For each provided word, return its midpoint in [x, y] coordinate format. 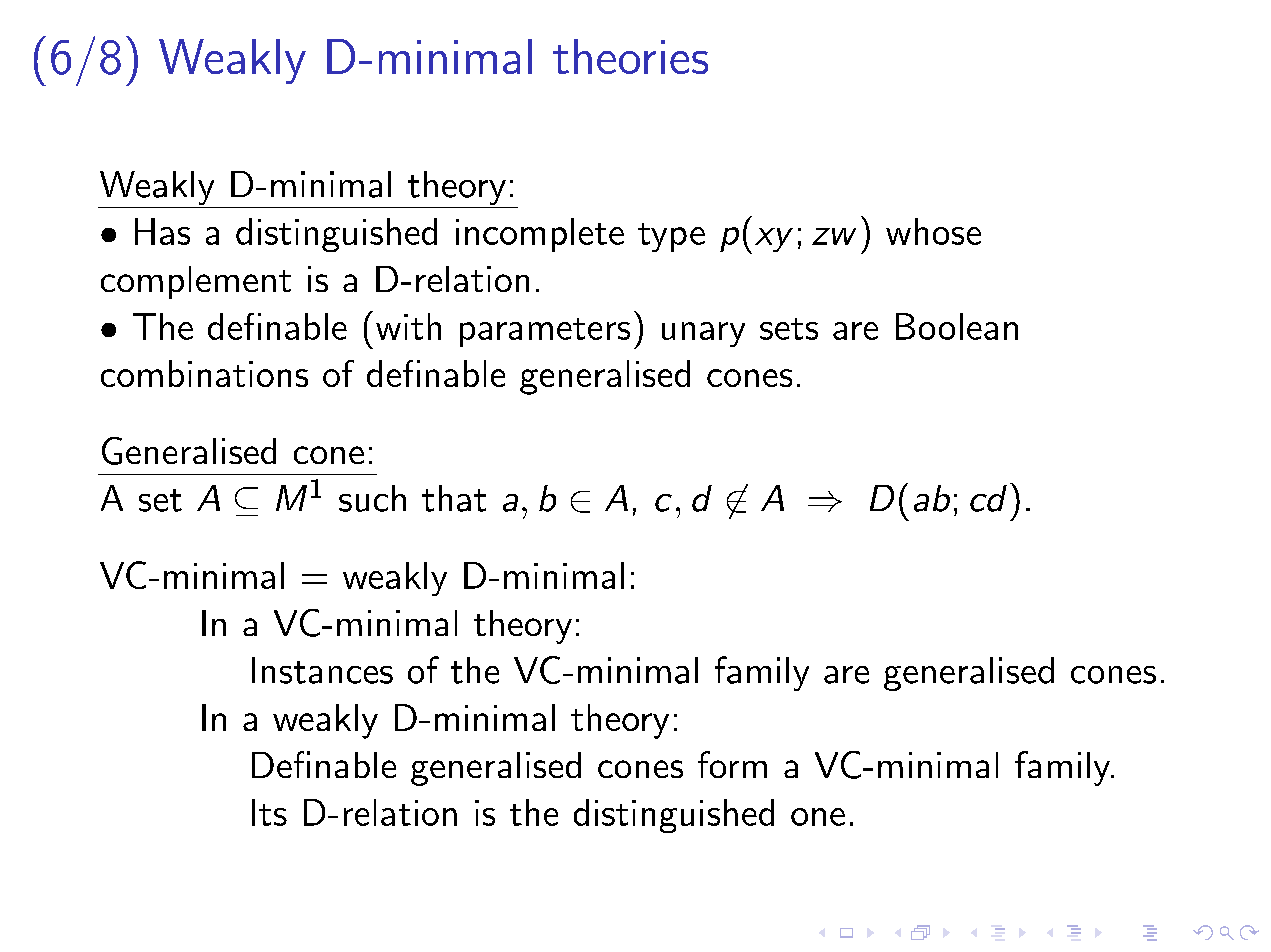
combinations [204, 373]
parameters [545, 332]
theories [630, 56]
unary [703, 334]
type [671, 237]
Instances [322, 670]
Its [269, 812]
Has [162, 231]
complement [196, 282]
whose [933, 231]
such [372, 498]
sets [789, 329]
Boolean [957, 326]
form [732, 764]
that [454, 498]
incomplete [540, 235]
